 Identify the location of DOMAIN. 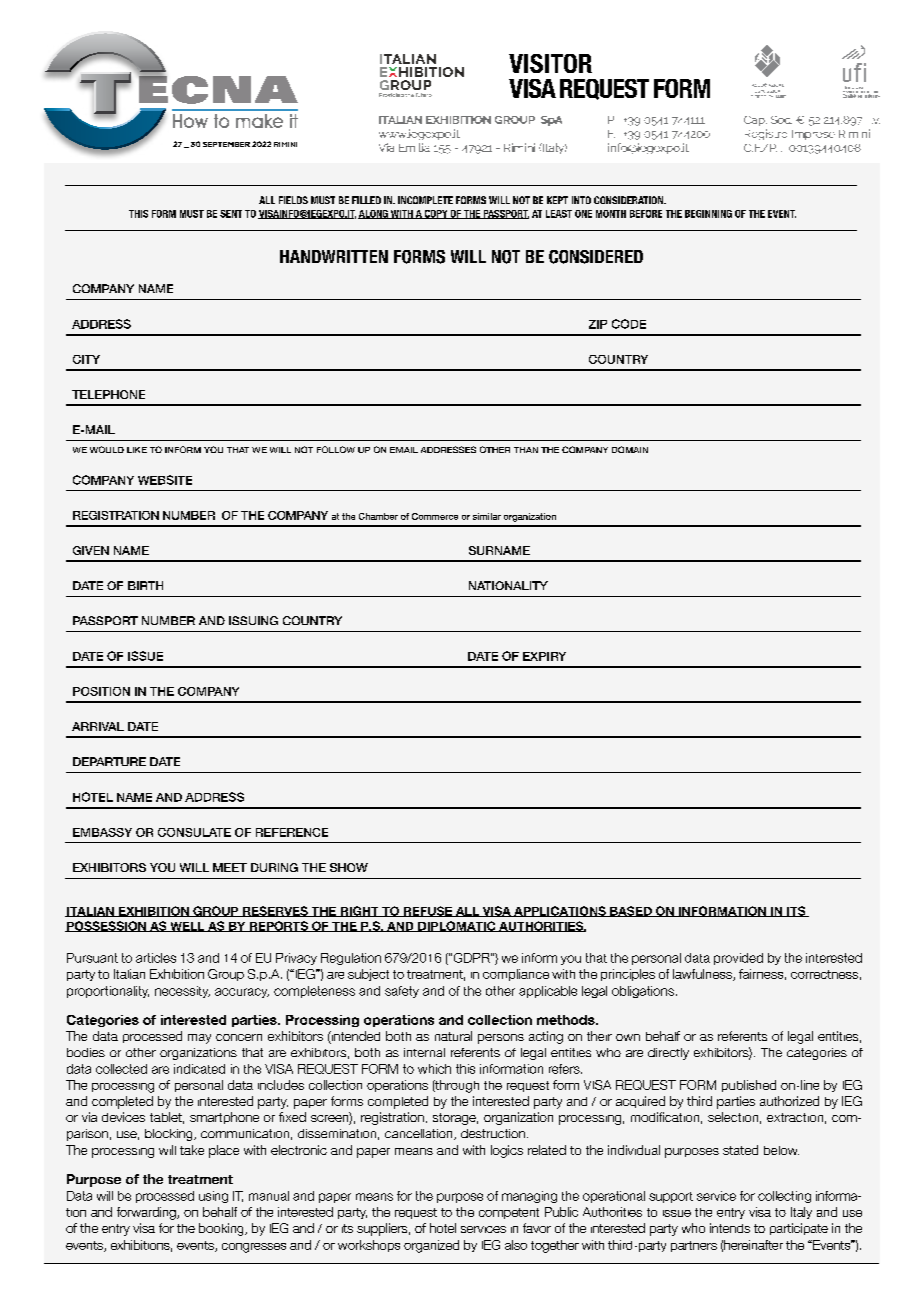
(630, 449).
